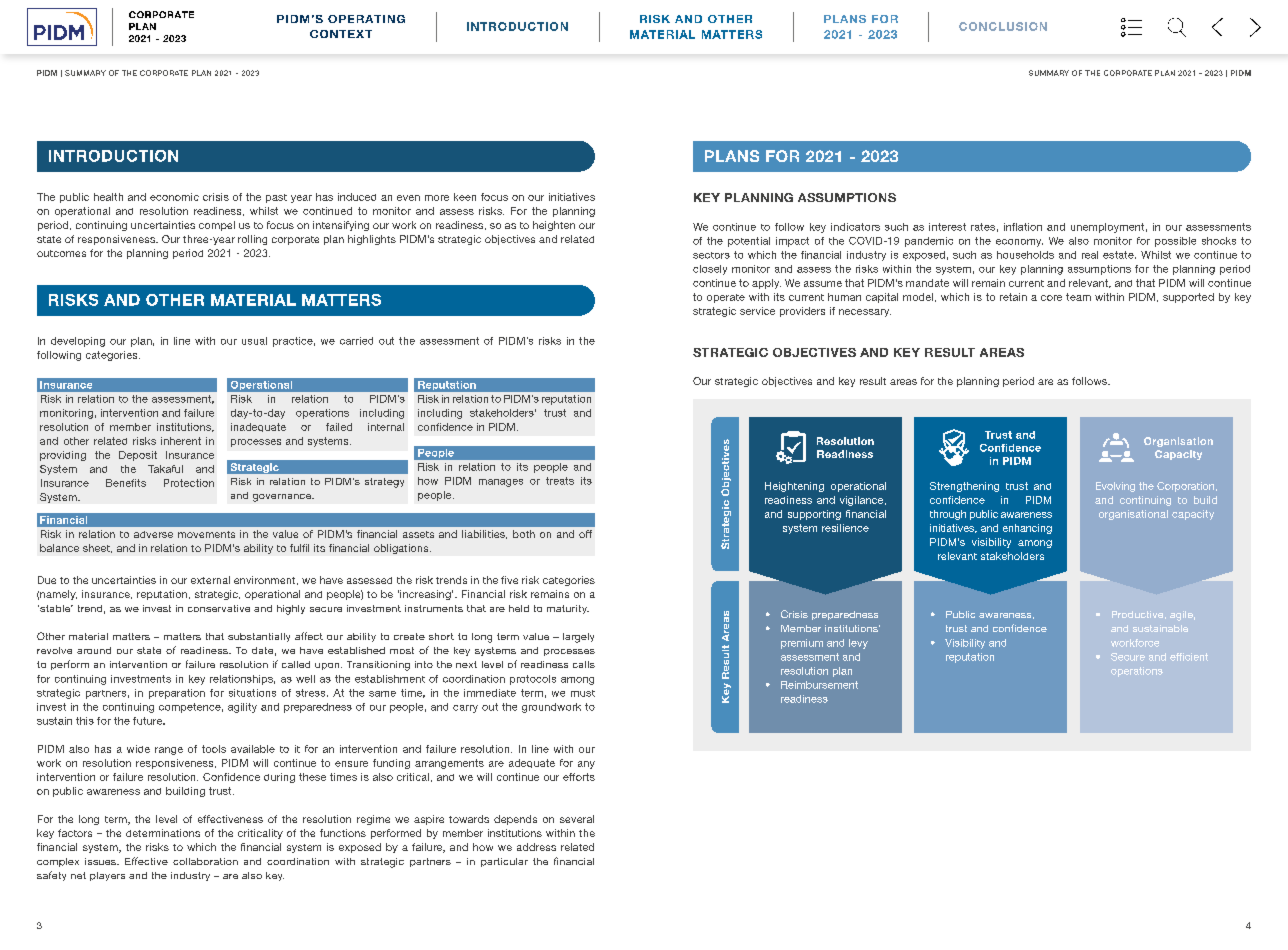 Image resolution: width=1288 pixels, height=950 pixels. I want to click on OPERATING, so click(366, 19).
